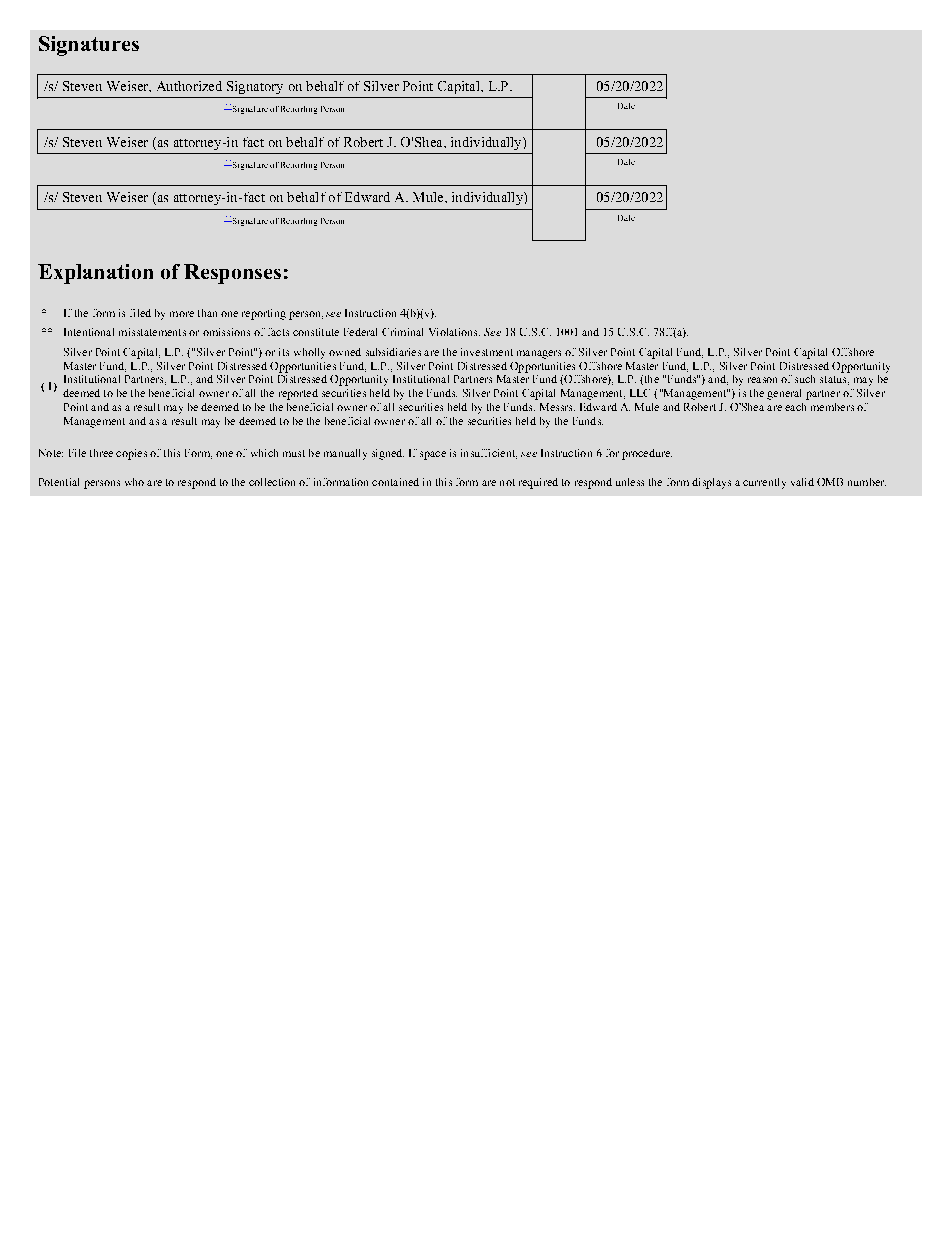  Describe the element at coordinates (762, 380) in the page. I see `reason` at that location.
